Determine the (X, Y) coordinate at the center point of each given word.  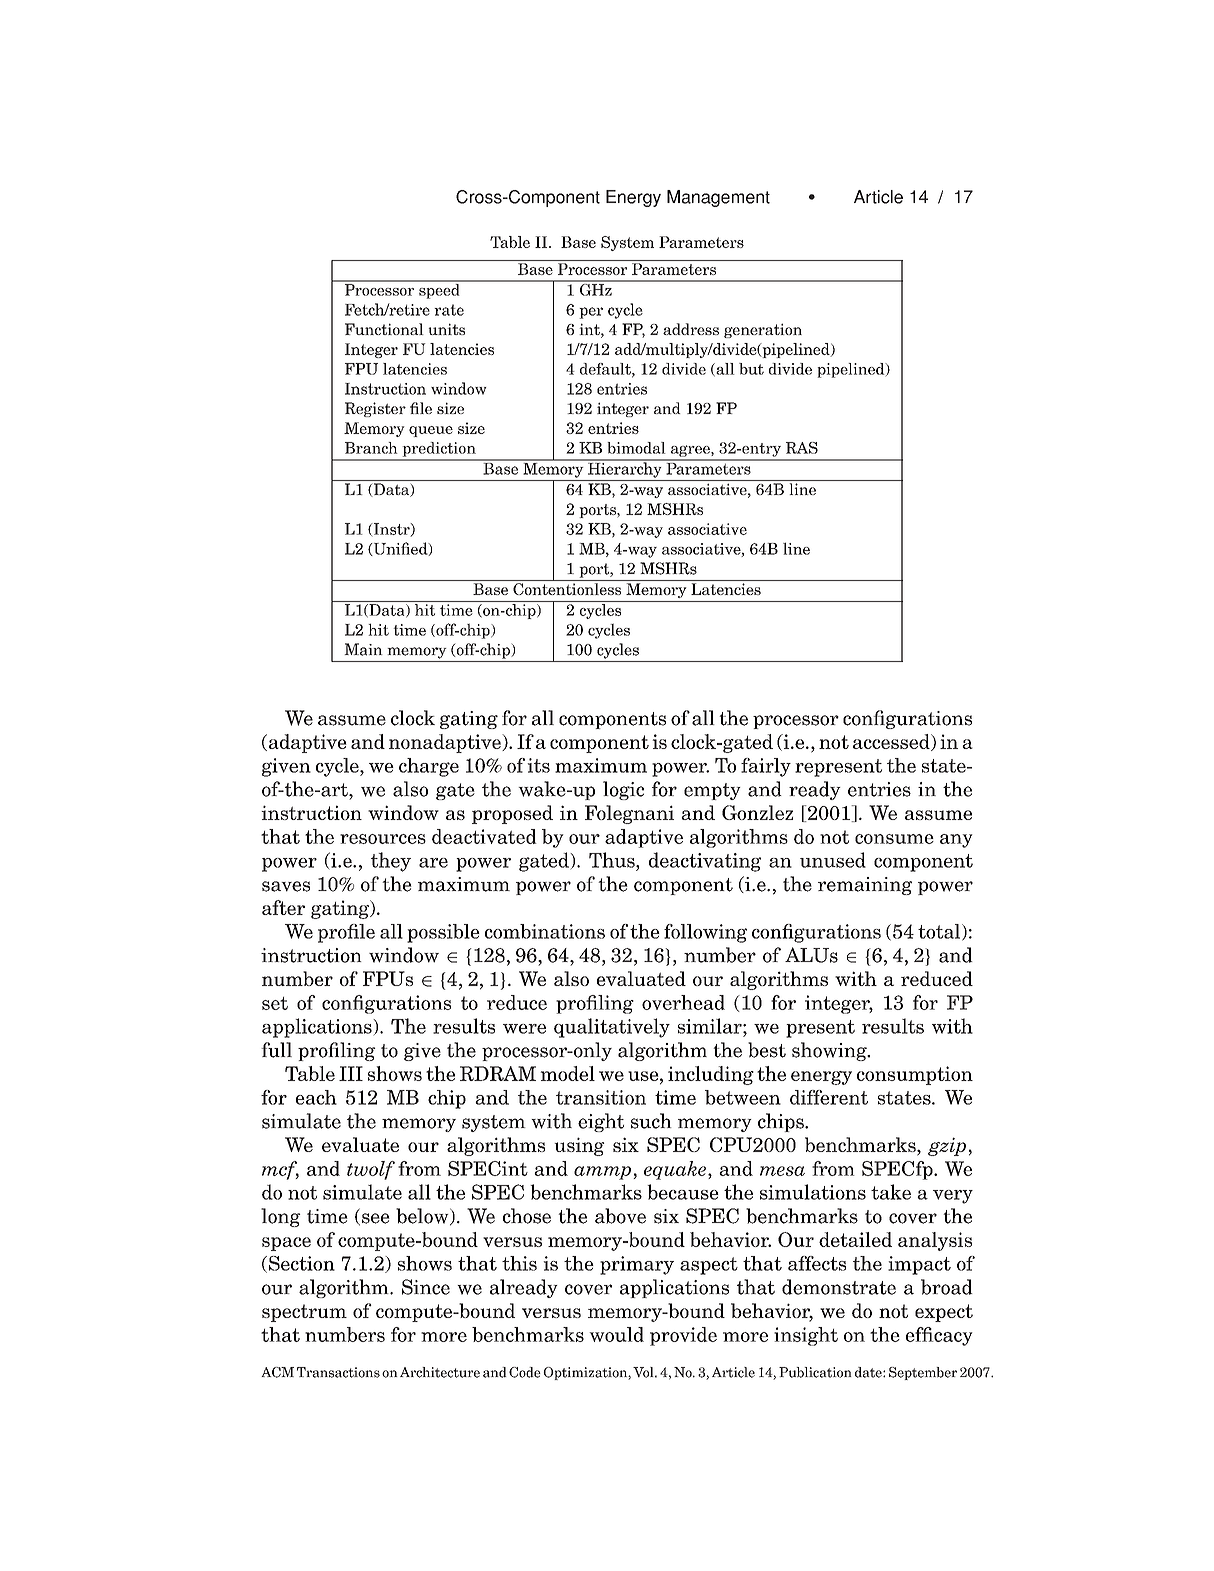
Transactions (338, 1372)
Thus (613, 860)
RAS (802, 448)
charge (429, 767)
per (591, 313)
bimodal (636, 448)
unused (833, 860)
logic (623, 790)
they (391, 862)
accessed (892, 742)
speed (439, 290)
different (829, 1097)
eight (601, 1122)
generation (763, 330)
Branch (371, 448)
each (316, 1097)
